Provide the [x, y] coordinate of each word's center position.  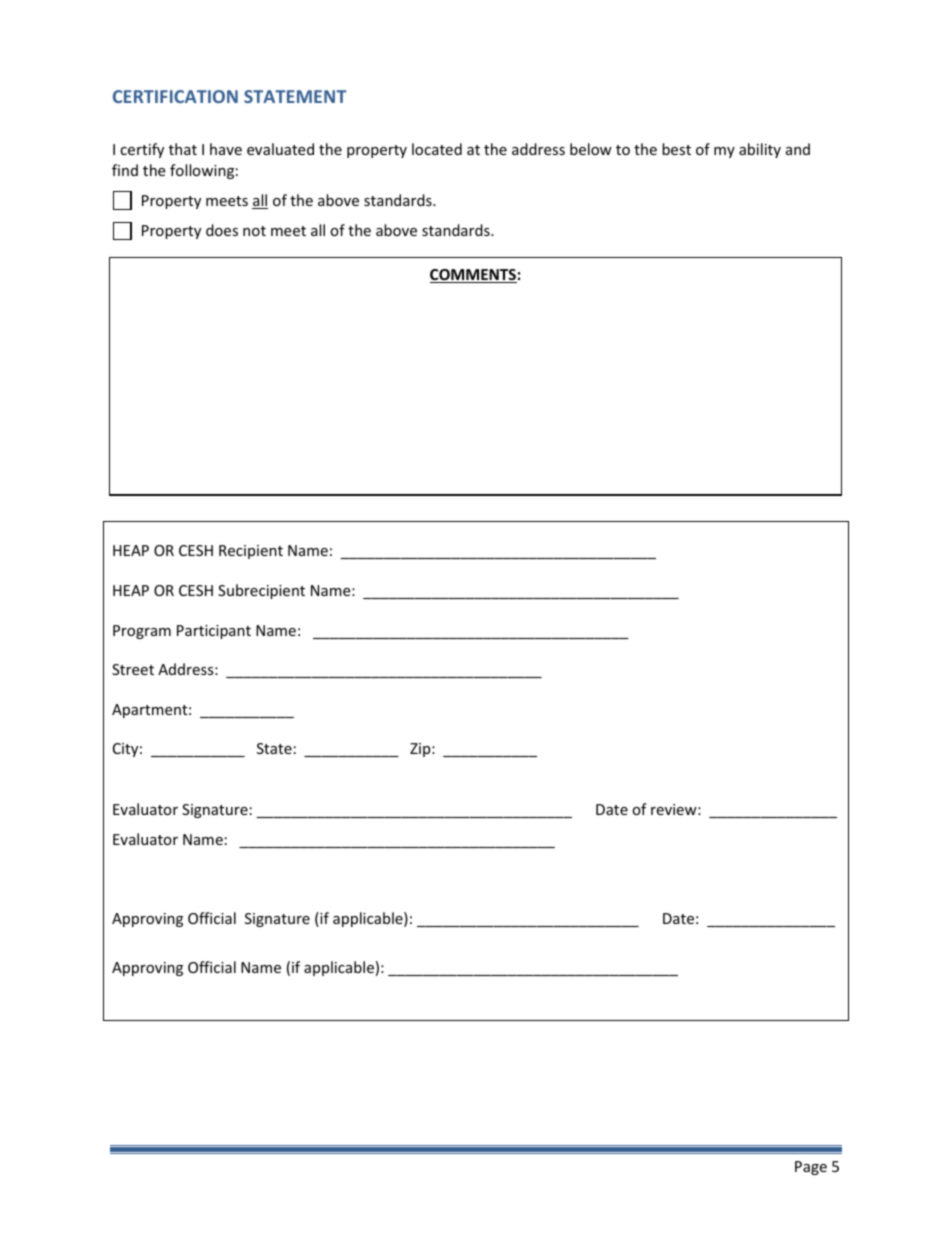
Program [142, 632]
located [437, 149]
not [254, 231]
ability [760, 150]
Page [811, 1168]
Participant [214, 632]
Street [133, 669]
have [226, 149]
